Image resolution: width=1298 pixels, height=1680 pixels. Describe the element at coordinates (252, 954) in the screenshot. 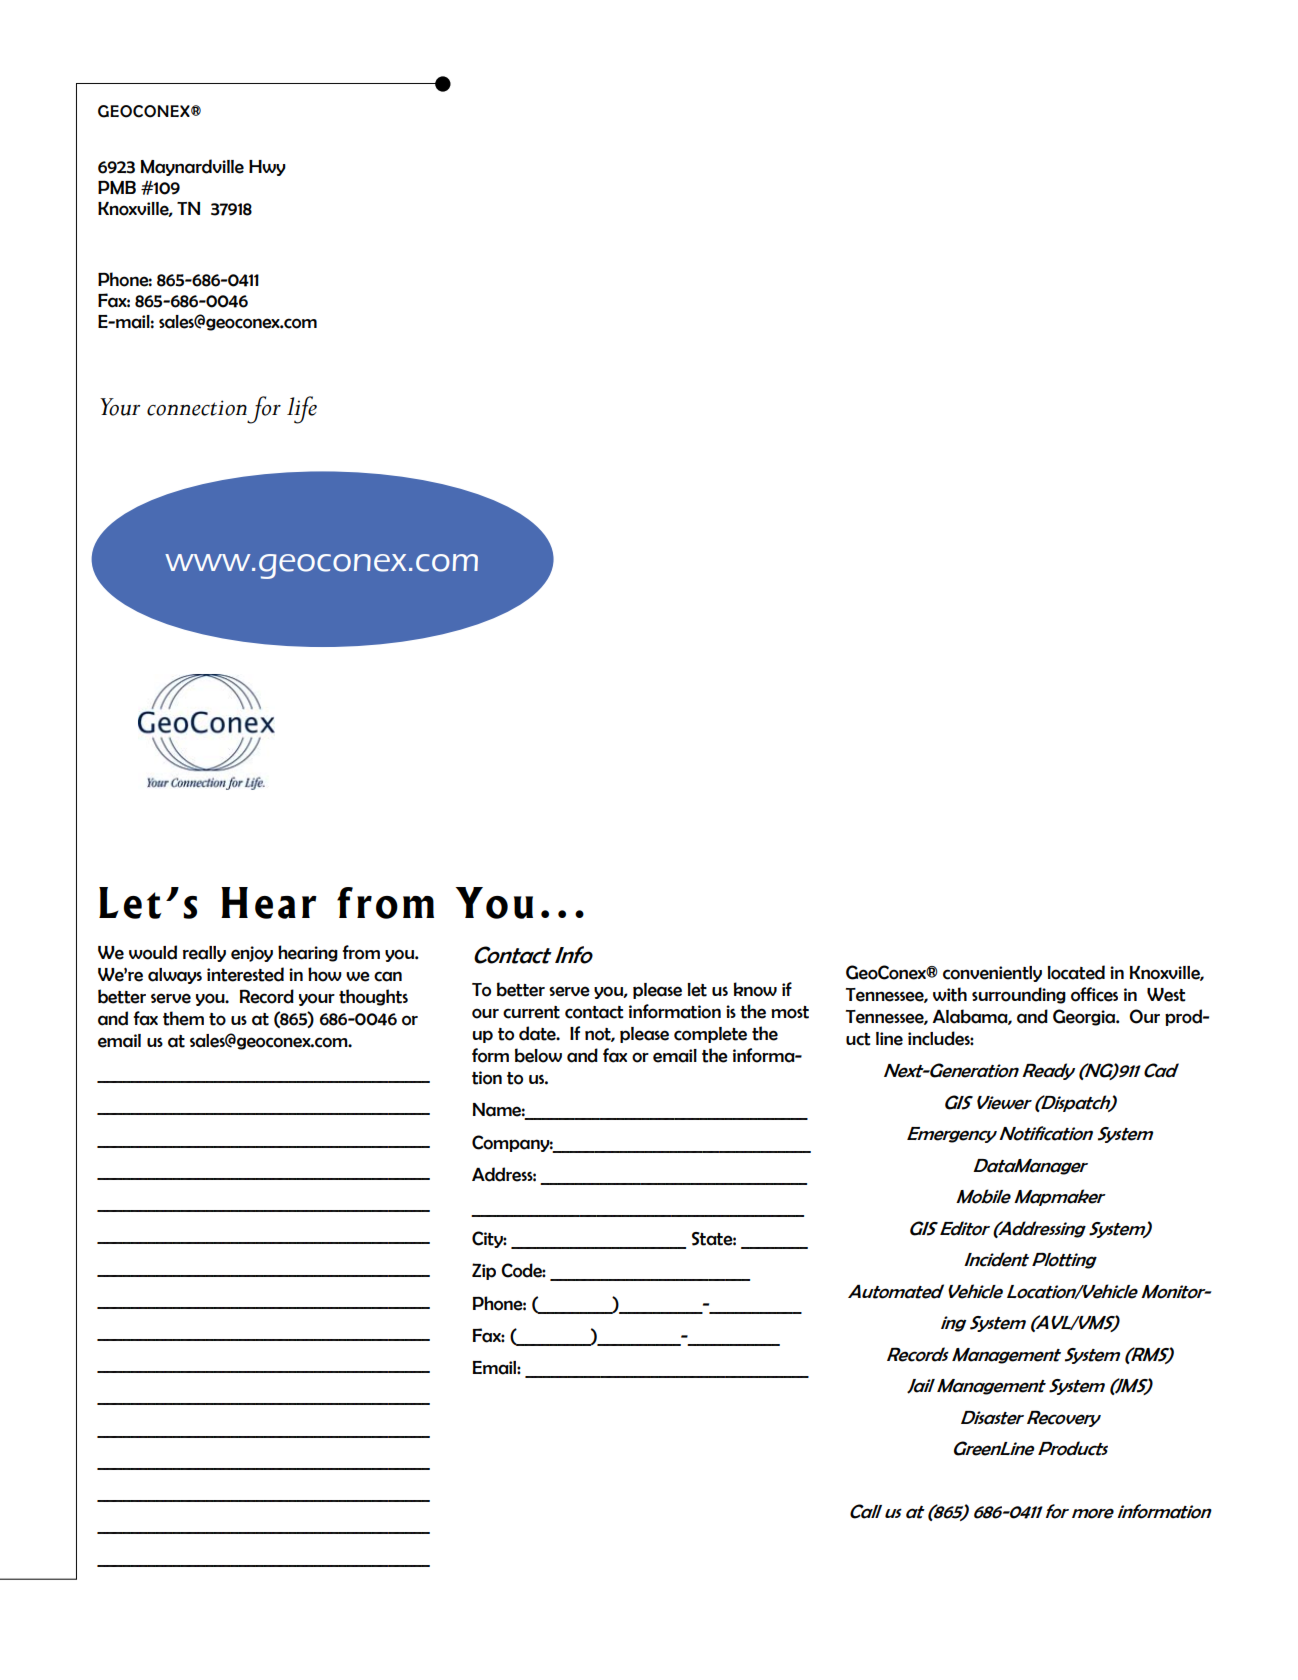

I see `enjoy` at that location.
